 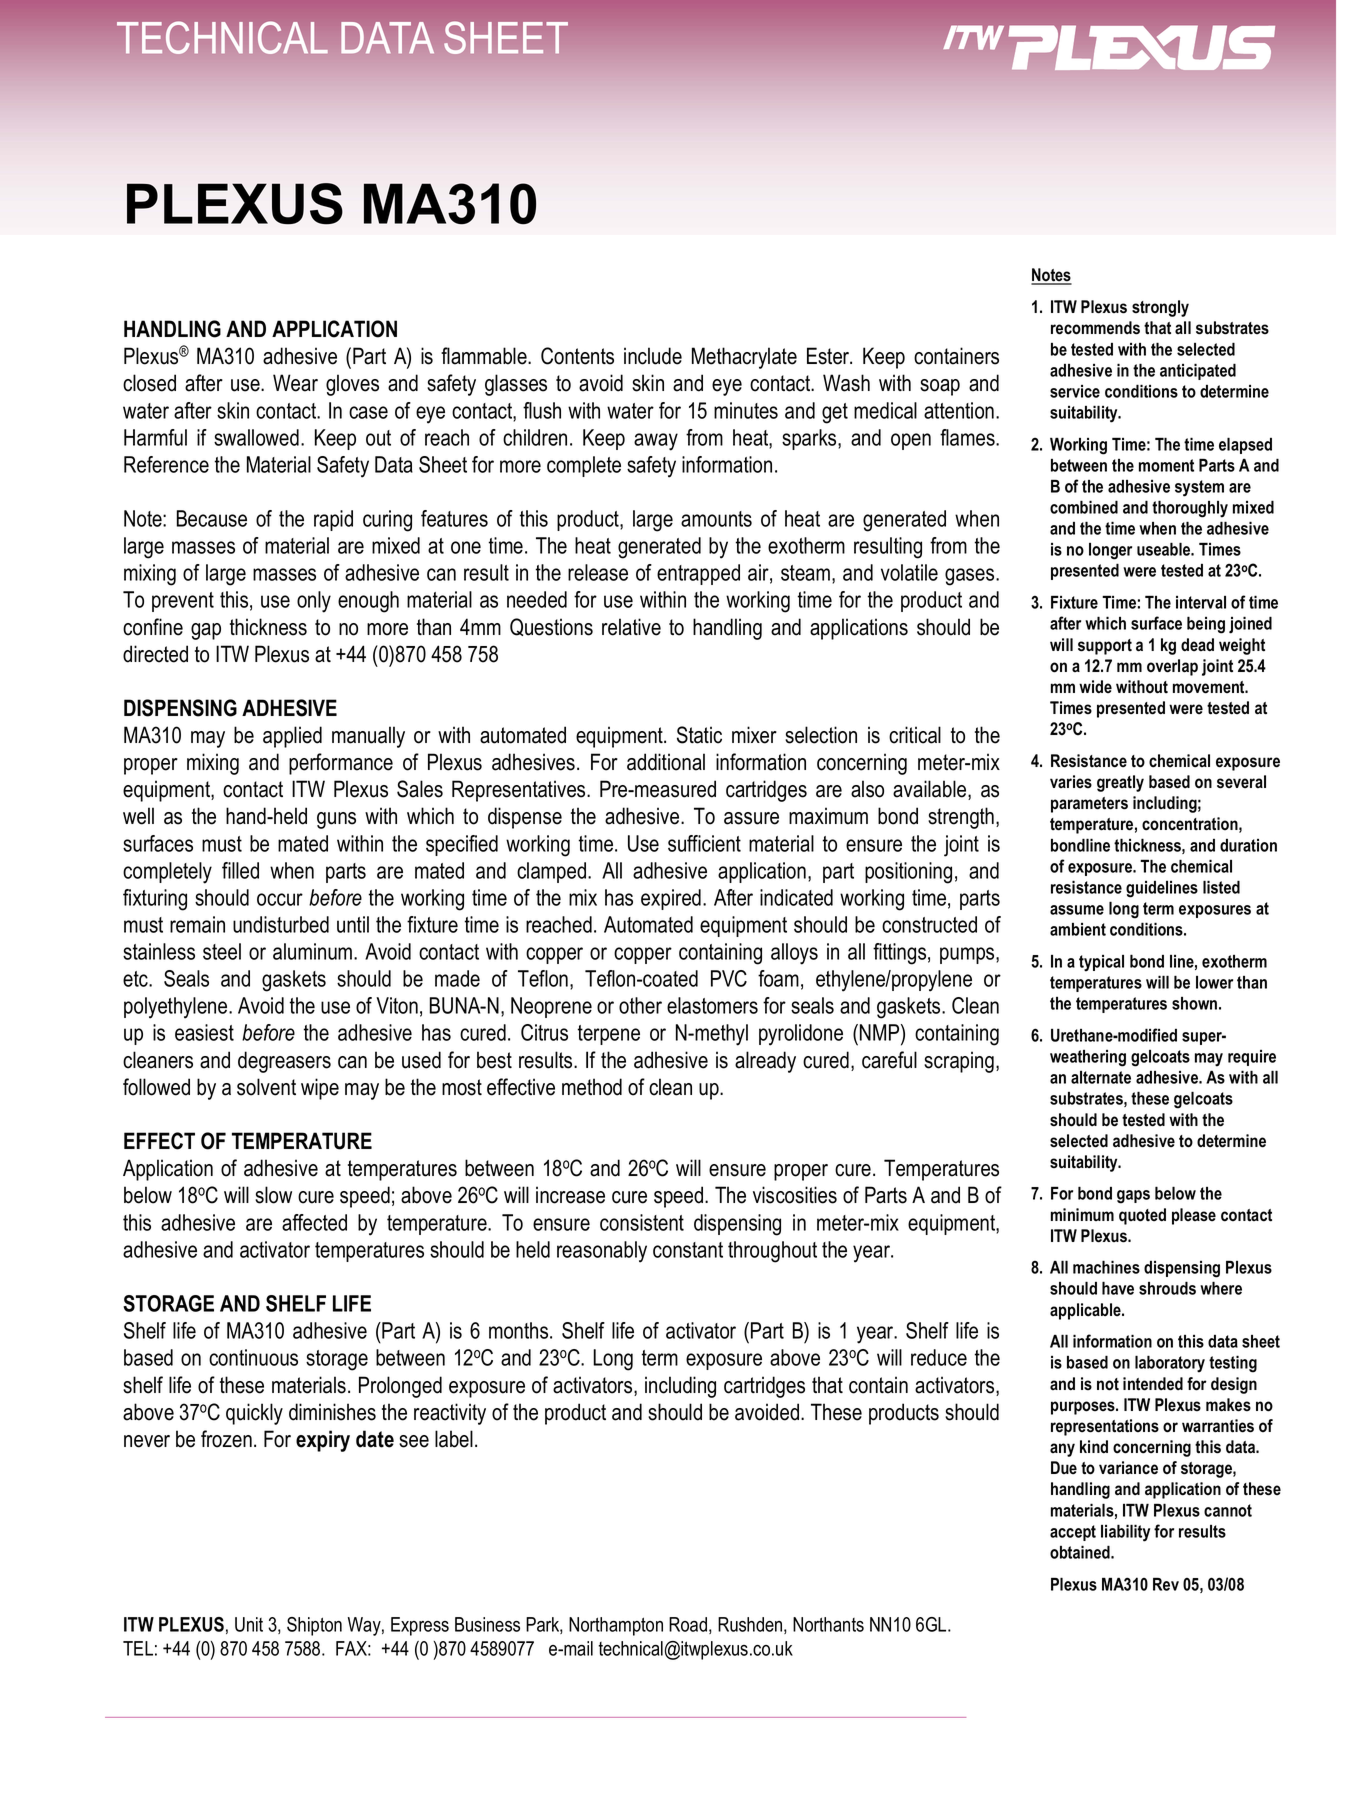 What do you see at coordinates (249, 1624) in the document?
I see `Unit` at bounding box center [249, 1624].
